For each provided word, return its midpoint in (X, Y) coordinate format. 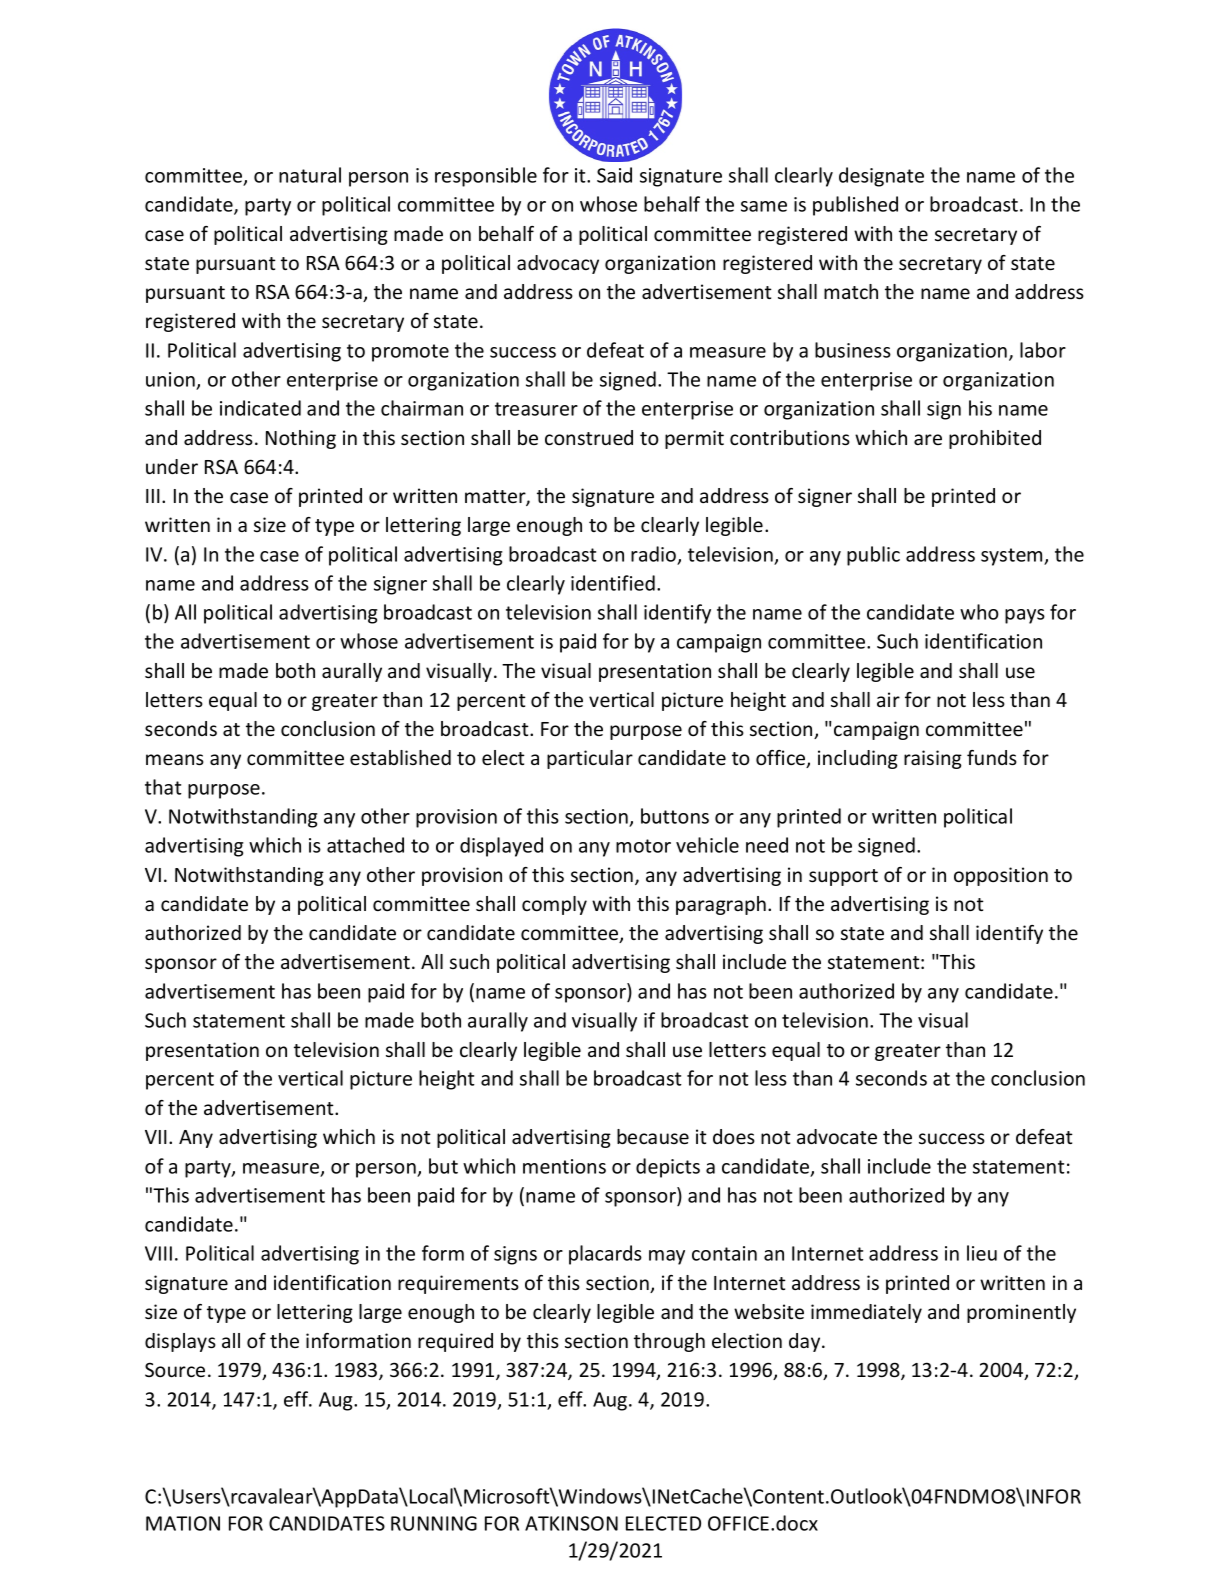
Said (614, 175)
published (855, 206)
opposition (1001, 876)
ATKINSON (571, 1523)
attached (365, 845)
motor (643, 846)
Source (175, 1369)
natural (310, 175)
